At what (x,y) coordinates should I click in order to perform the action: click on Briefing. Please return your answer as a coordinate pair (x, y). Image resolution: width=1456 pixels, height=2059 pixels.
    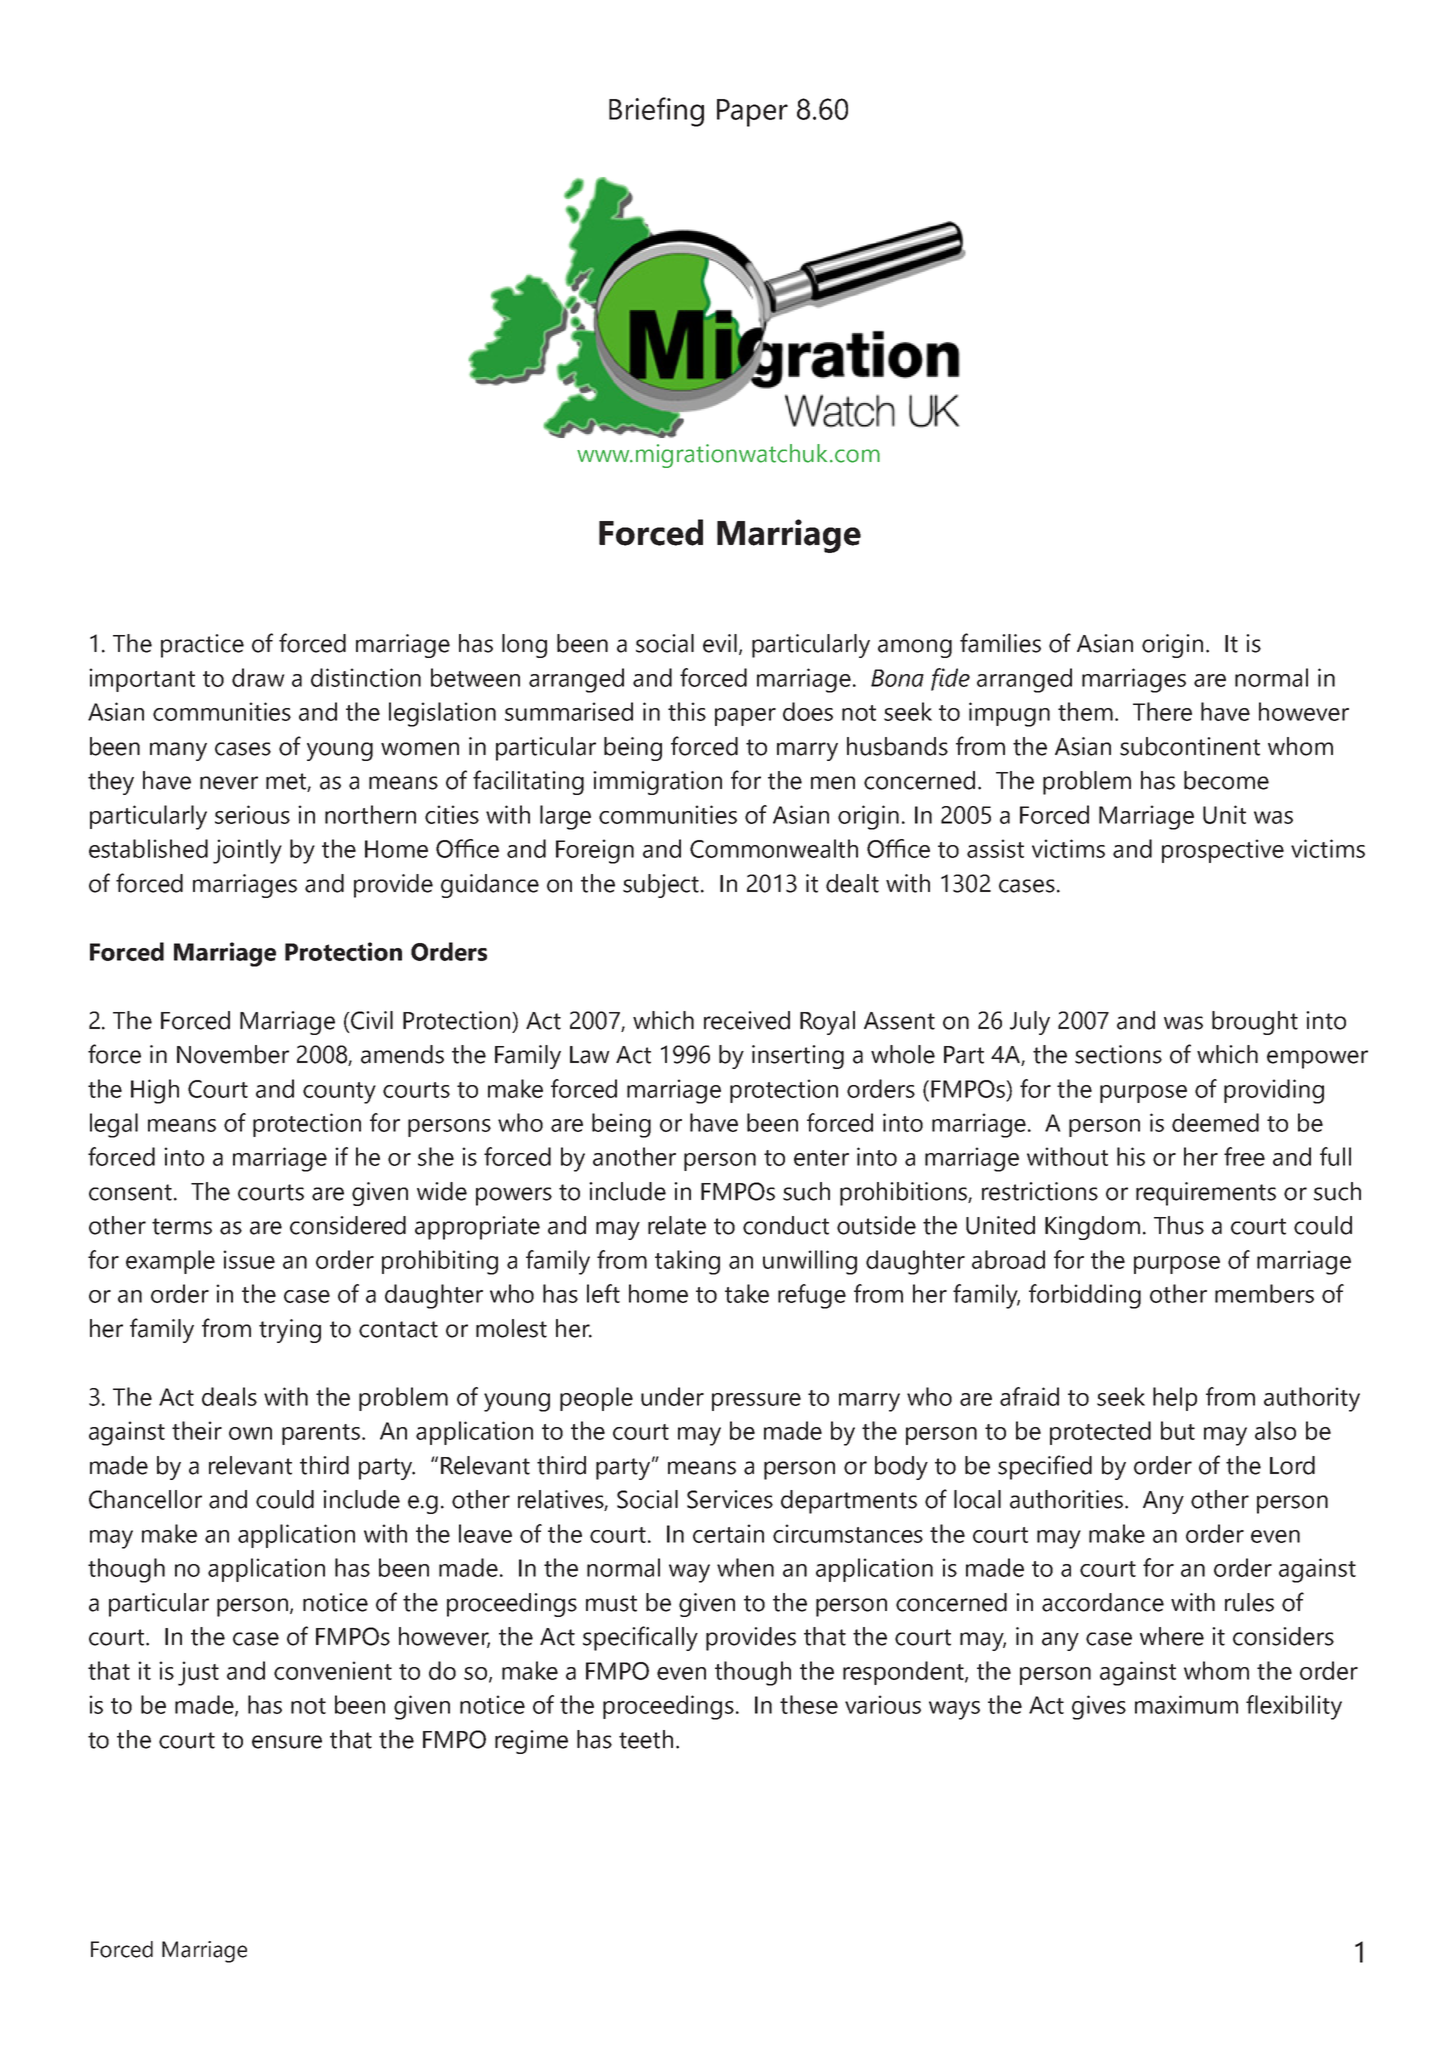
    Looking at the image, I should click on (656, 112).
